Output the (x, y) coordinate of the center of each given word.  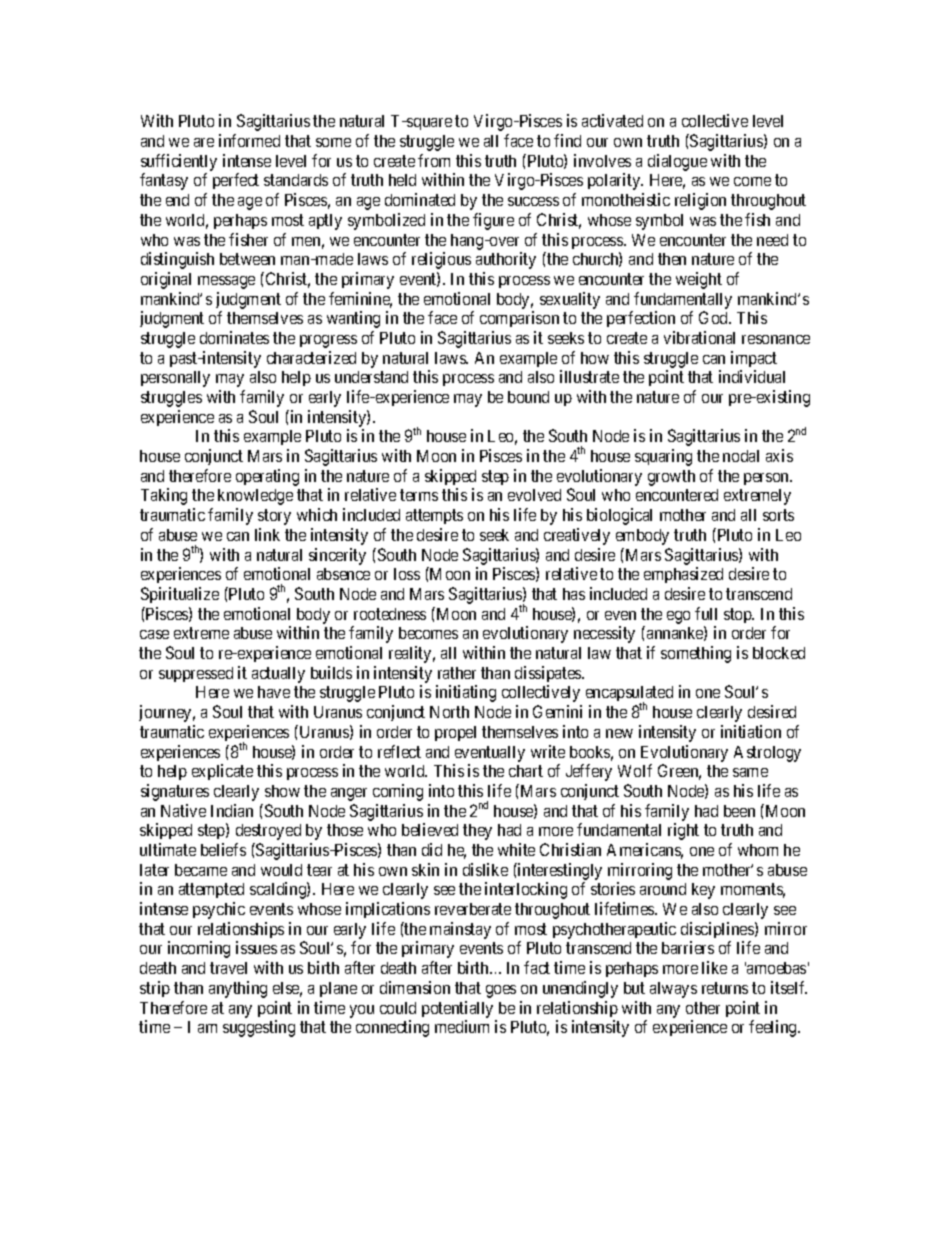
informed (249, 140)
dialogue (677, 162)
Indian (232, 810)
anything (238, 989)
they (477, 832)
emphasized (683, 575)
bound (528, 397)
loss (407, 574)
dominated (420, 199)
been (739, 811)
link (267, 534)
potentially (457, 1009)
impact (754, 359)
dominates (234, 337)
